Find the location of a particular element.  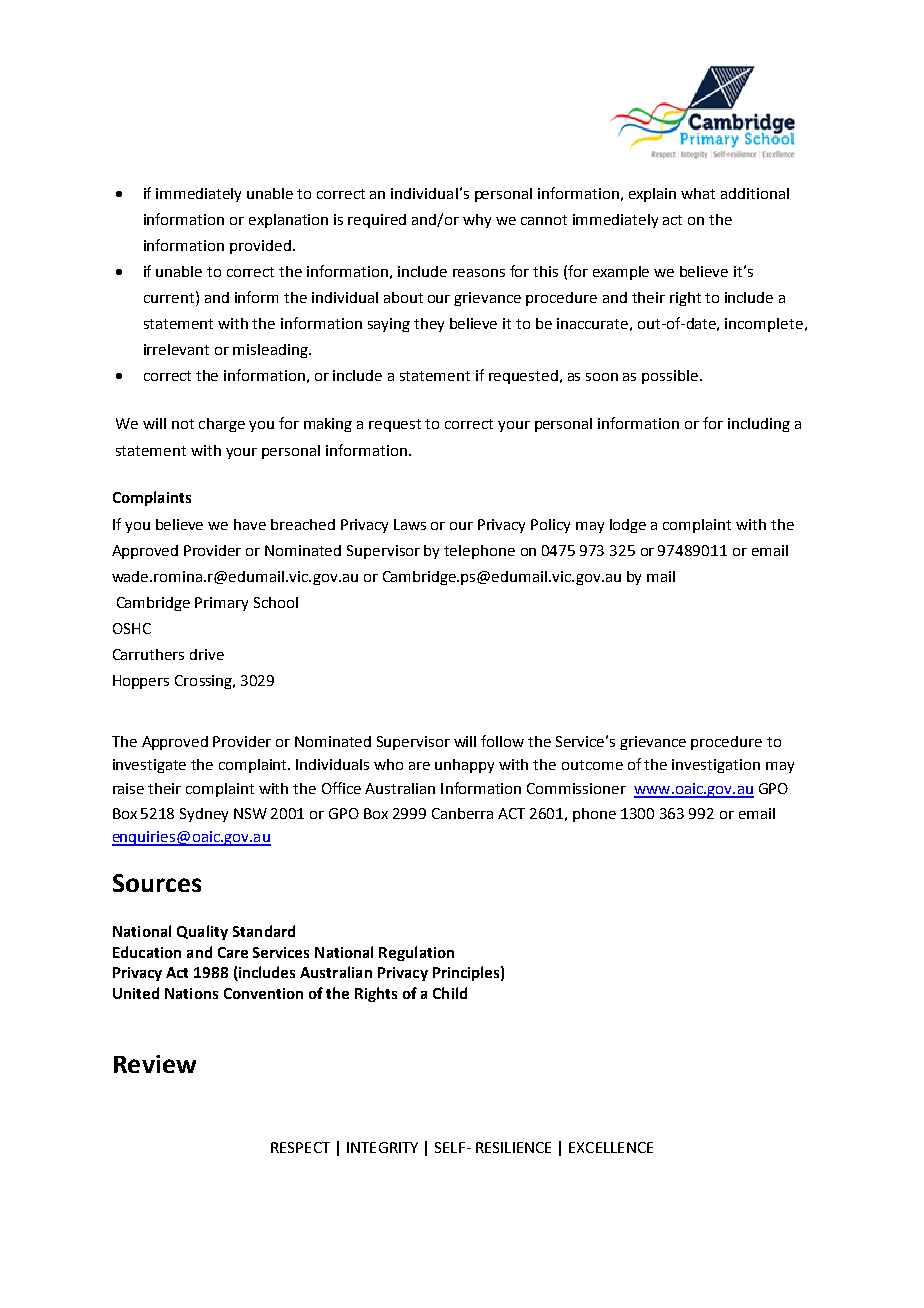

what is located at coordinates (698, 193).
